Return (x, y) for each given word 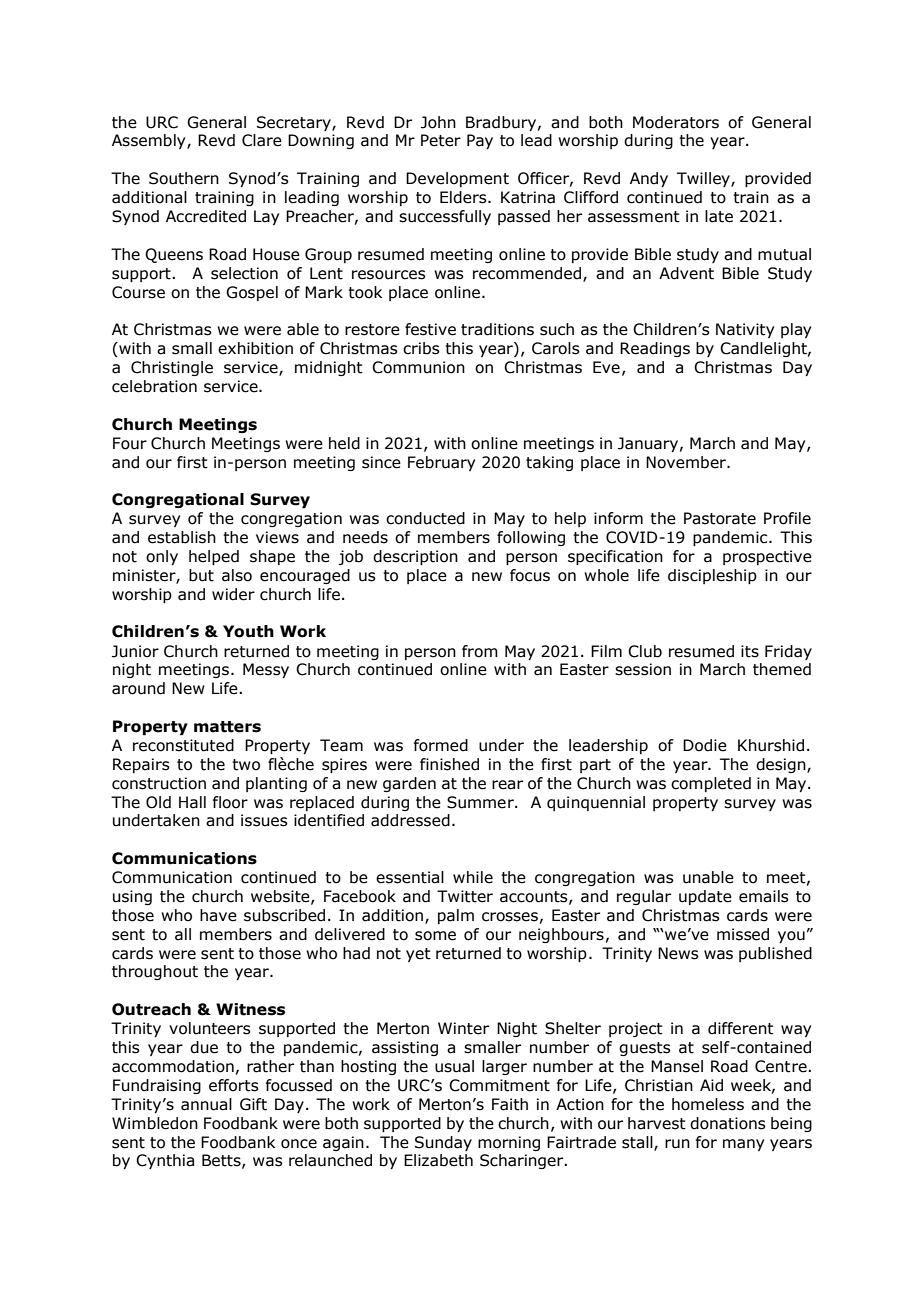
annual (206, 1104)
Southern (184, 178)
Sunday (443, 1143)
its (750, 651)
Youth (248, 631)
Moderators (676, 122)
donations (728, 1123)
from (480, 651)
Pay (480, 141)
